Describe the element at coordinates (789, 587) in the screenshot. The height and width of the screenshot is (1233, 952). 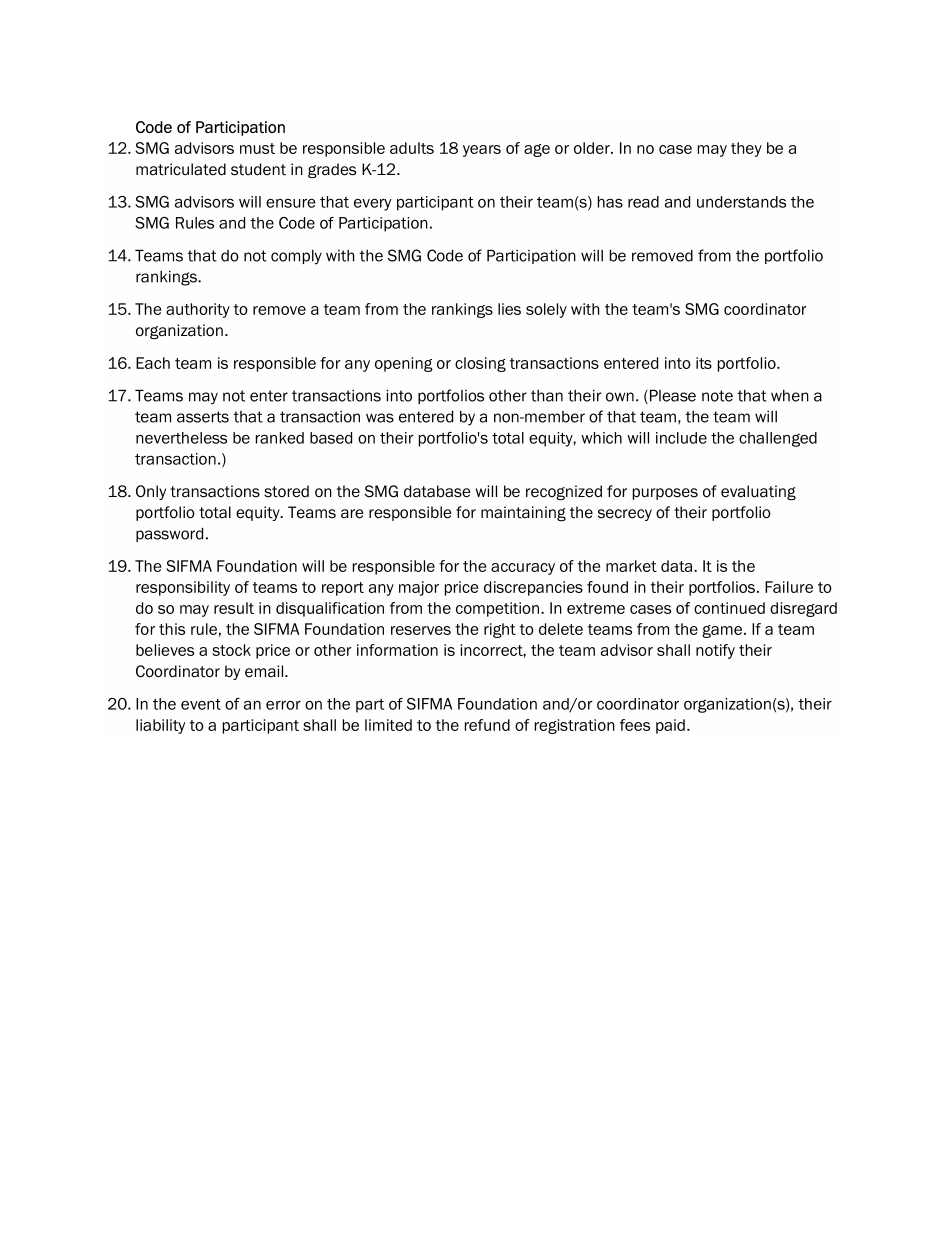
I see `Failure` at that location.
